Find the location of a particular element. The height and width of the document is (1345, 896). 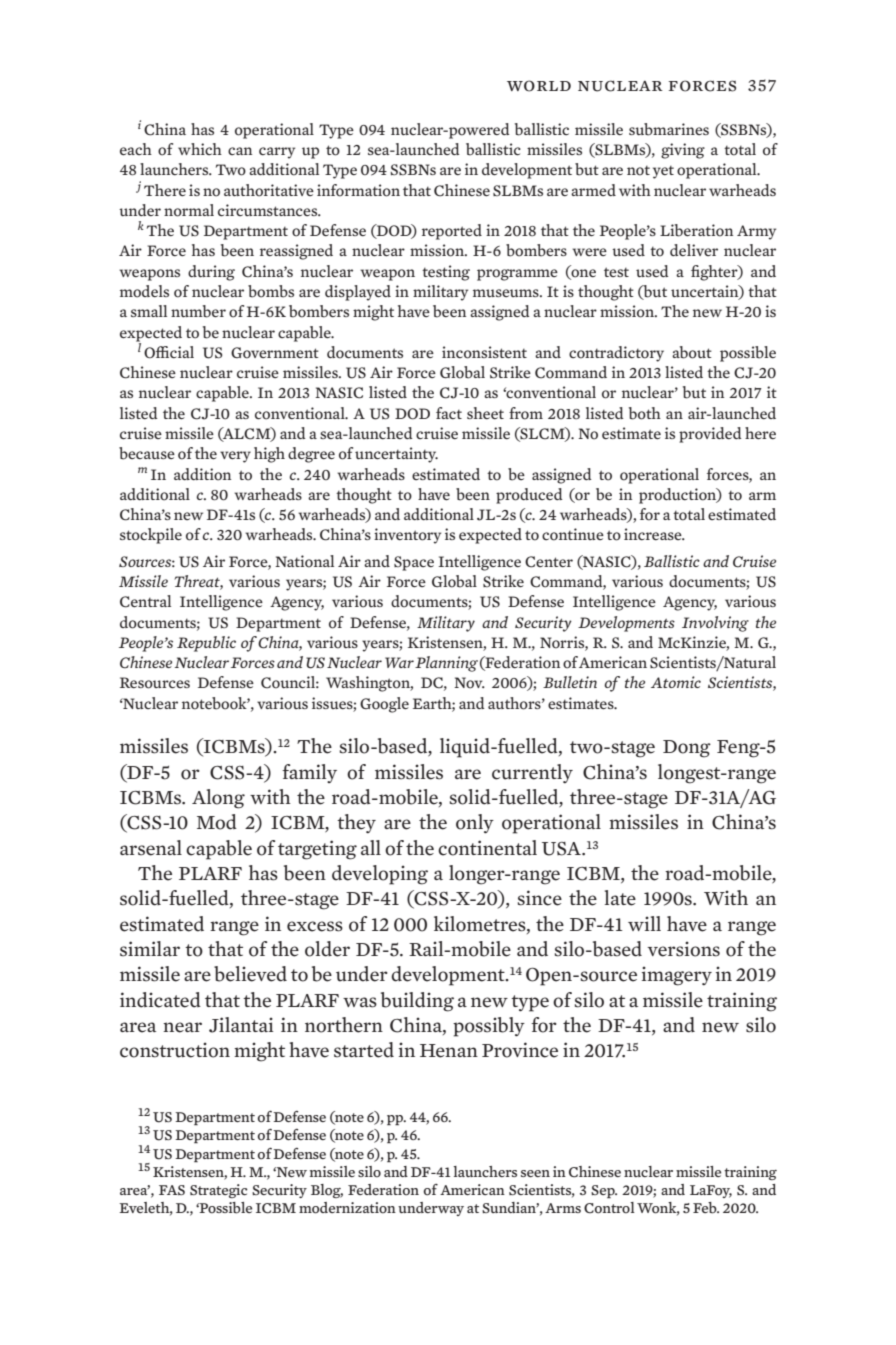

Strategic is located at coordinates (219, 1191).
